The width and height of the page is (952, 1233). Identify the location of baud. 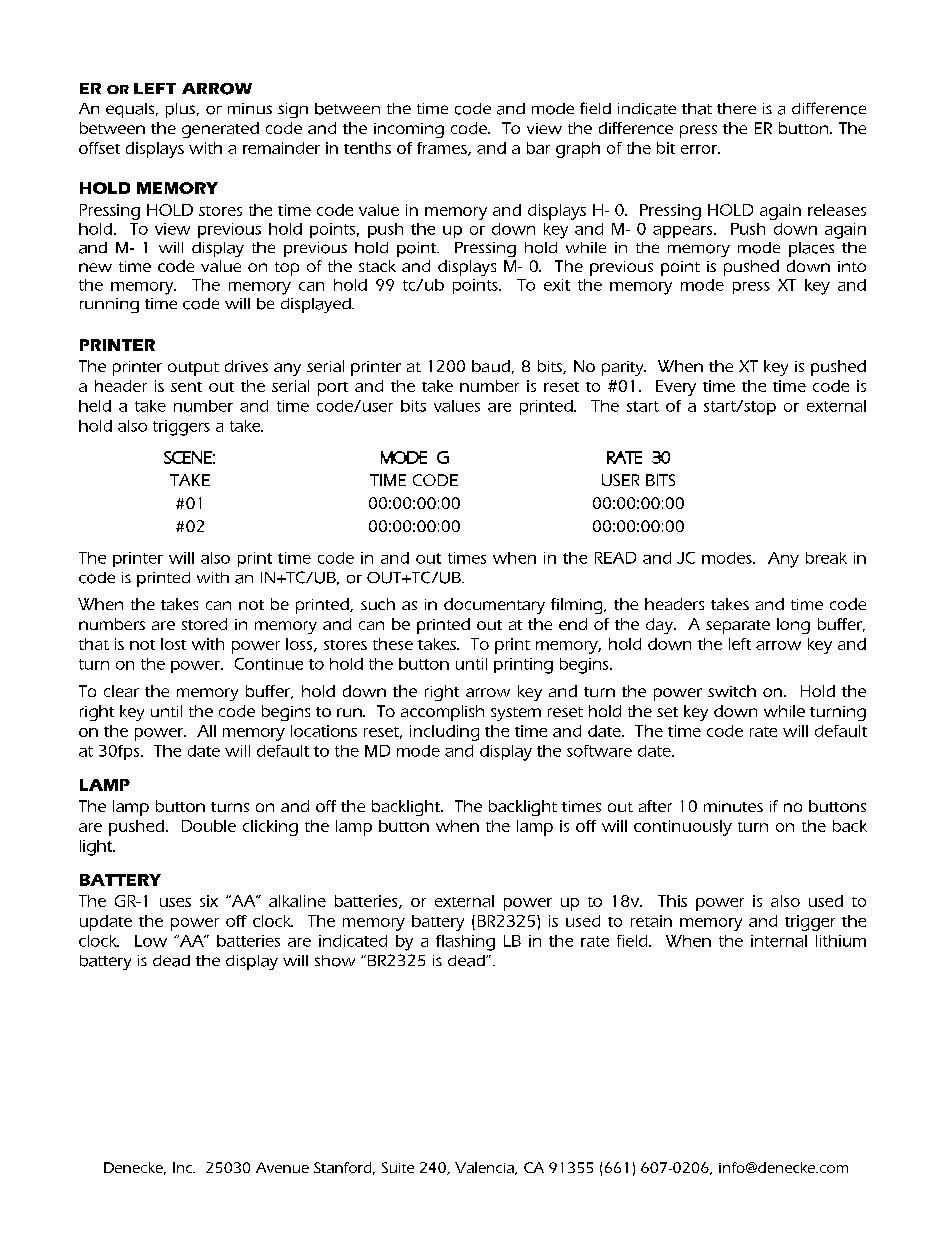
(491, 366).
